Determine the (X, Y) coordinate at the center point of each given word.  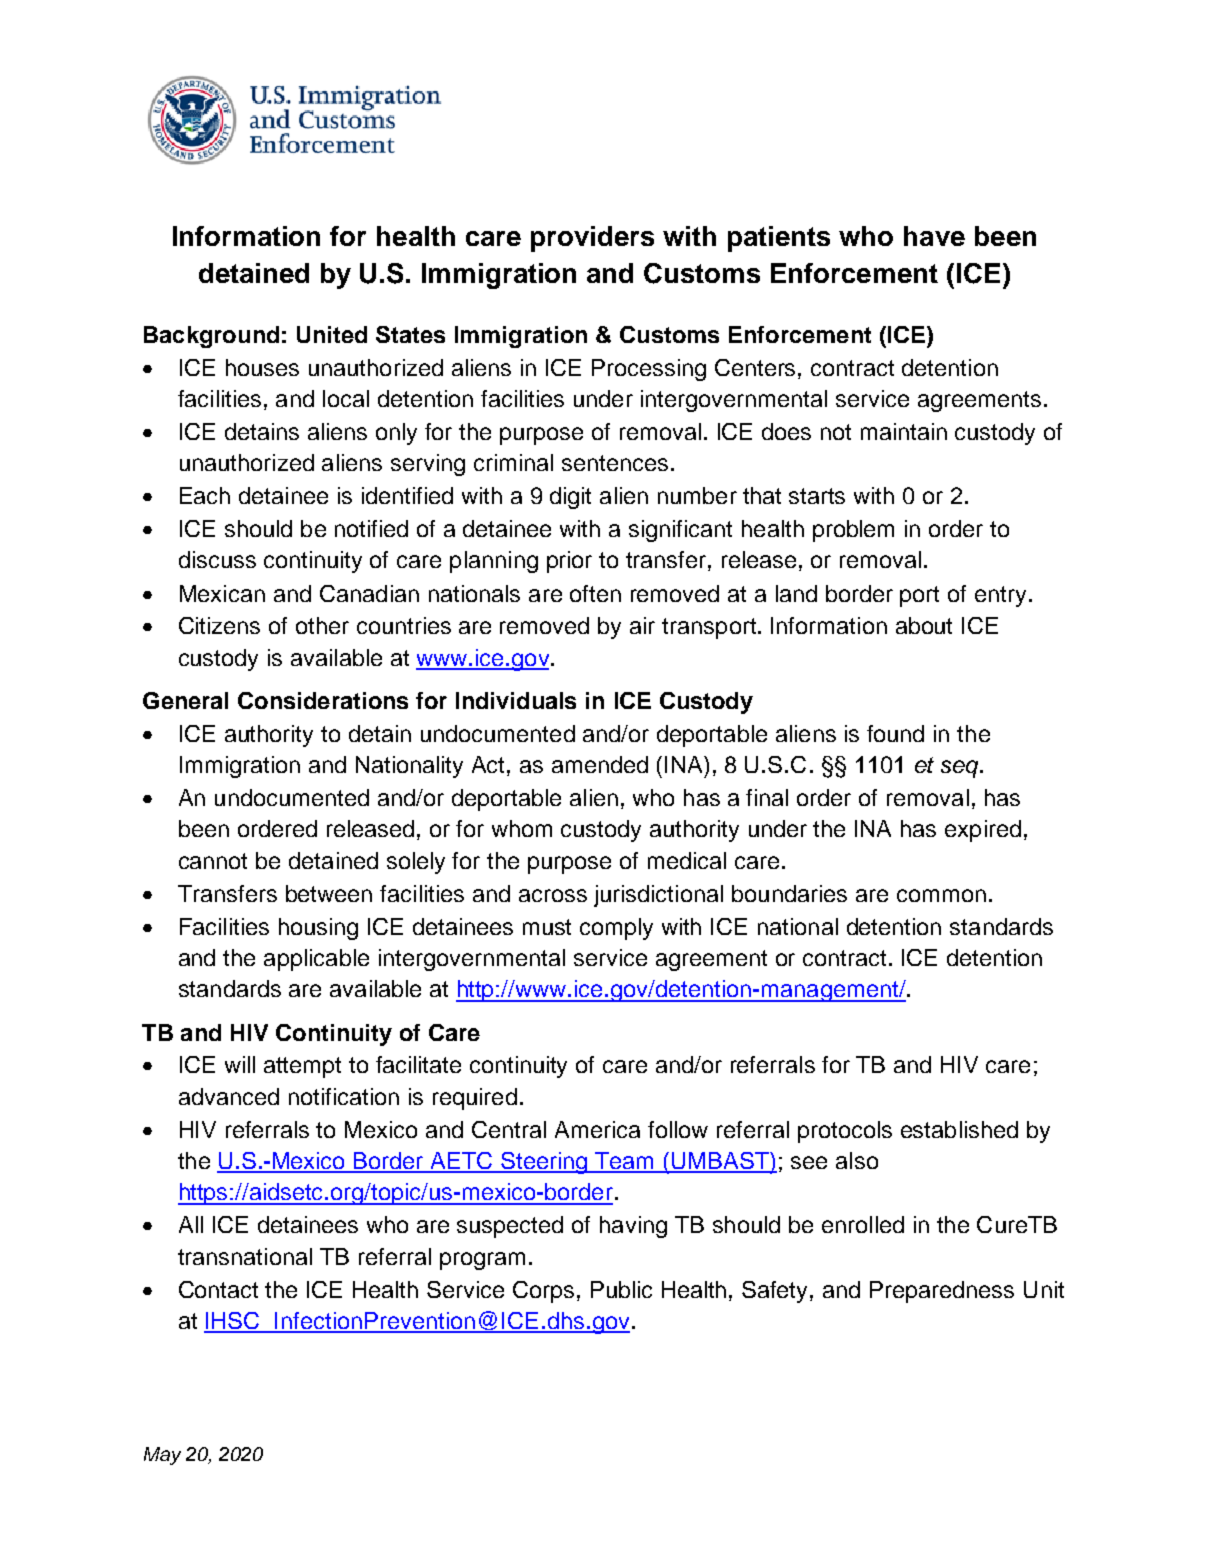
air (642, 625)
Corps (543, 1292)
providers (592, 239)
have (934, 236)
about (924, 625)
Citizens (219, 625)
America (597, 1129)
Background (211, 337)
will (240, 1064)
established (959, 1129)
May (162, 1456)
